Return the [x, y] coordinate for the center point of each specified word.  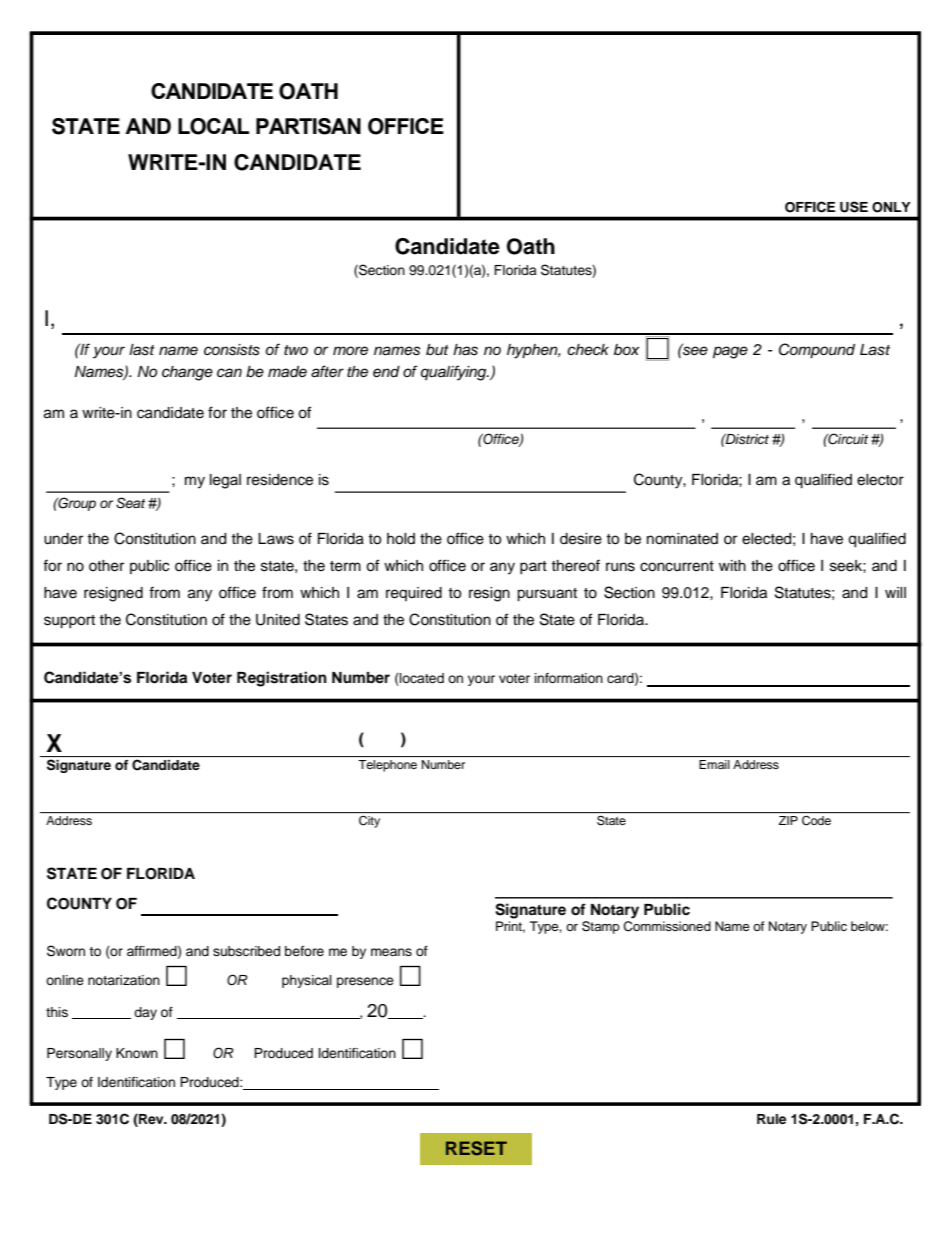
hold [401, 539]
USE [854, 207]
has [465, 350]
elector [880, 480]
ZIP [788, 820]
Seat [130, 503]
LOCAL [213, 126]
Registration [282, 679]
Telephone [387, 766]
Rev [151, 1118]
